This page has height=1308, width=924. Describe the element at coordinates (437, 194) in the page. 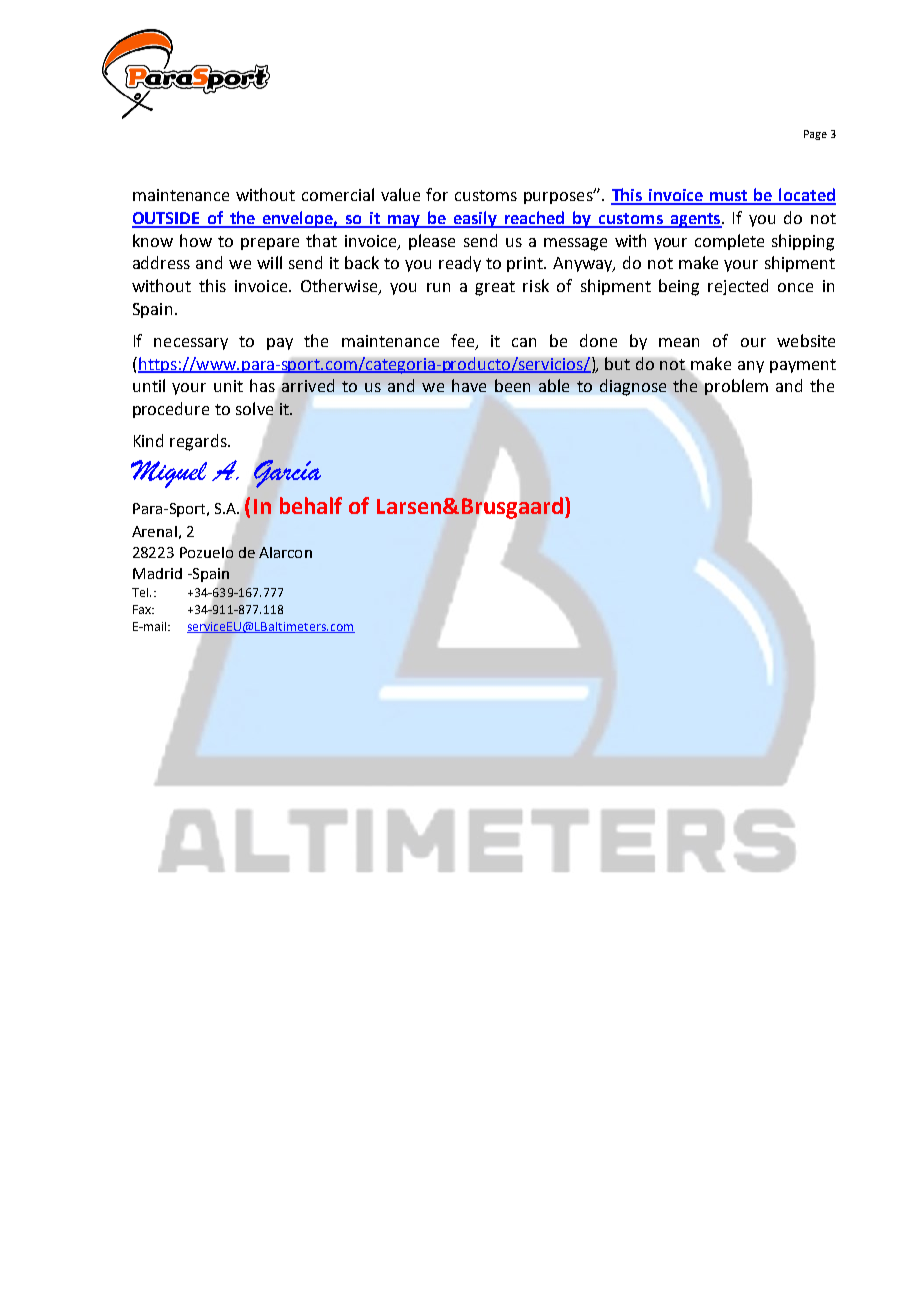

I see `for` at that location.
